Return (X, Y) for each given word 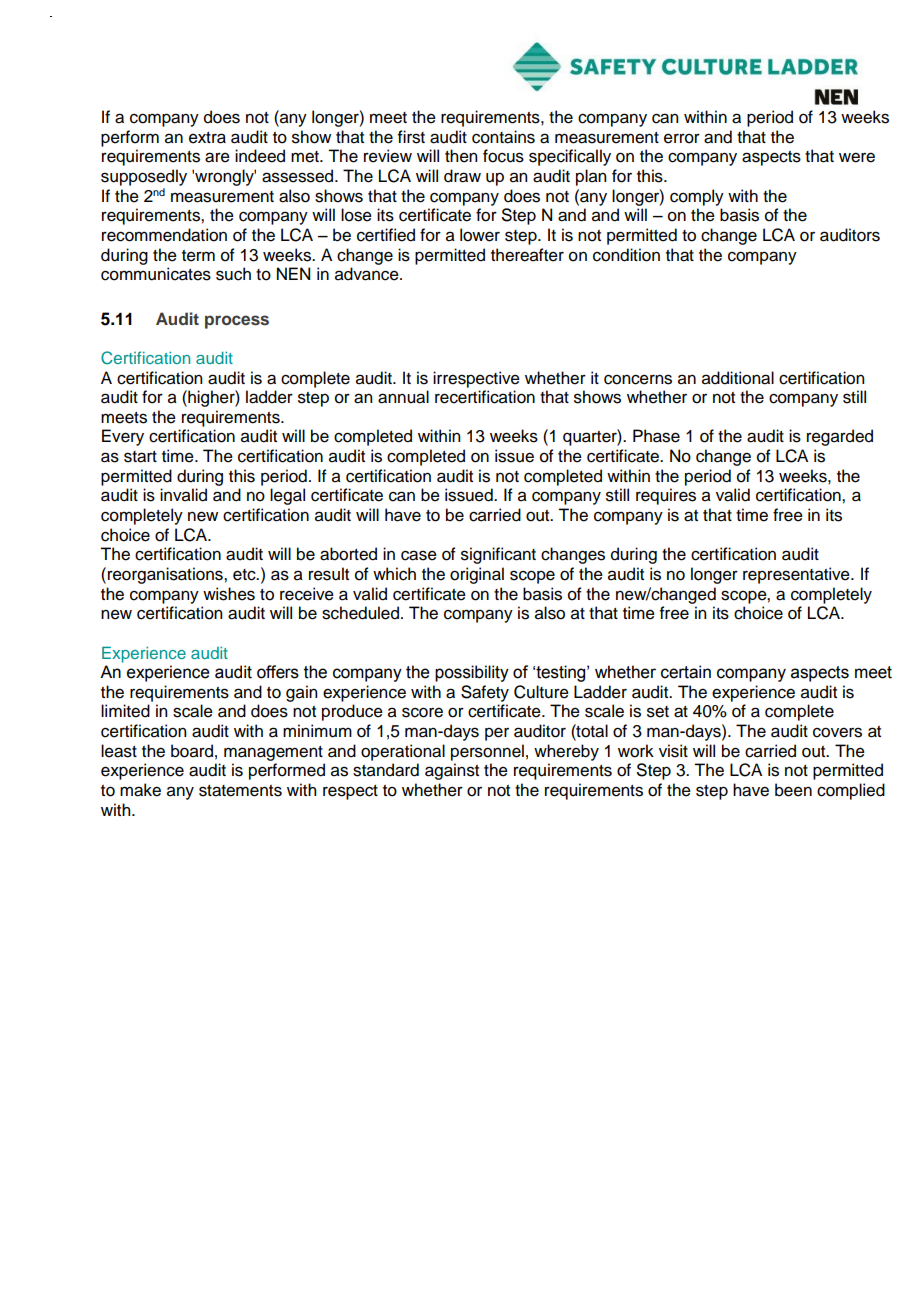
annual (403, 397)
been (793, 790)
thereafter (527, 255)
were (857, 157)
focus (503, 156)
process (237, 322)
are (217, 157)
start (140, 457)
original (477, 575)
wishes (229, 594)
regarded (840, 437)
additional (738, 378)
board (192, 751)
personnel (487, 752)
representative (797, 575)
